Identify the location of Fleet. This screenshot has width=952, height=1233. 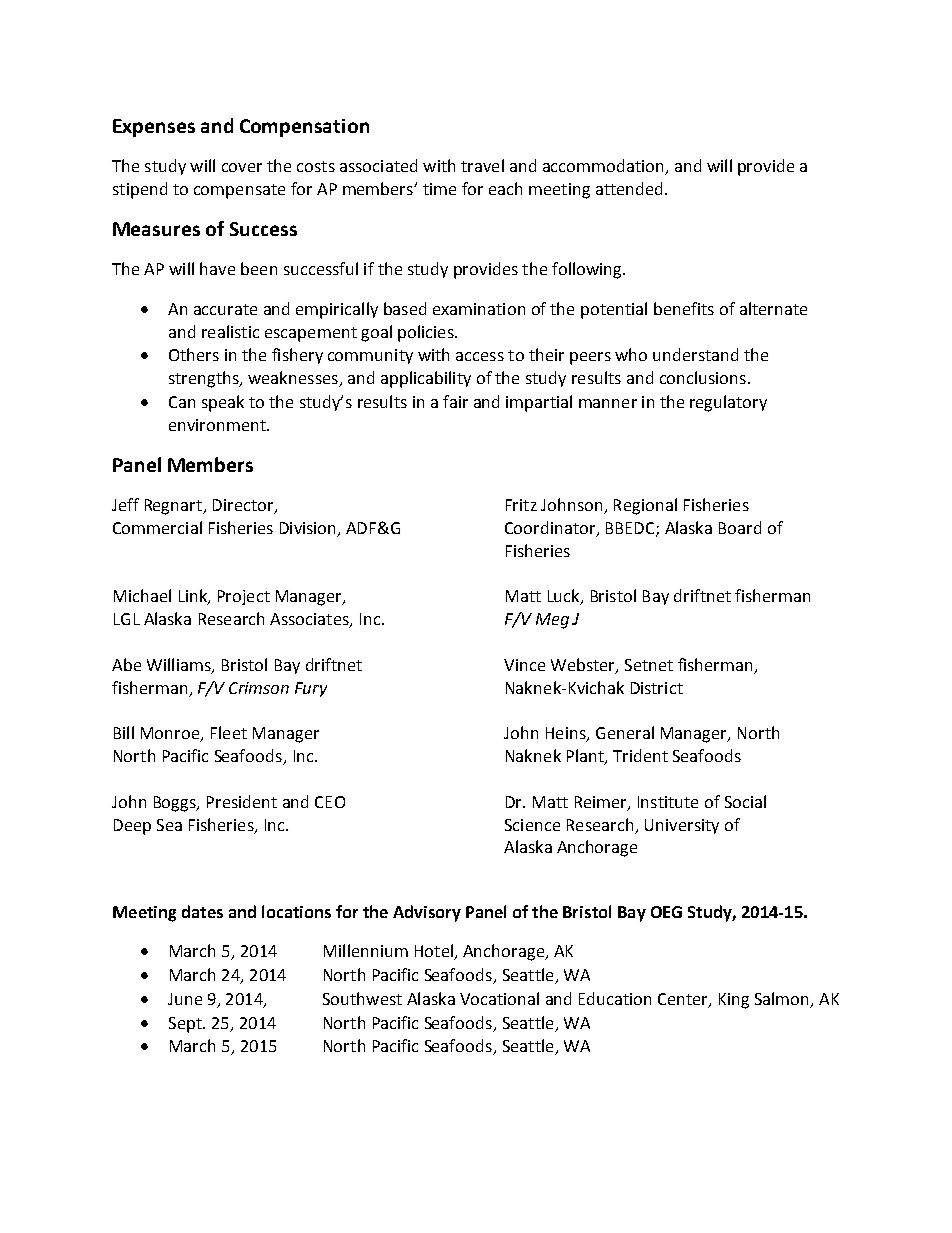
(229, 732).
